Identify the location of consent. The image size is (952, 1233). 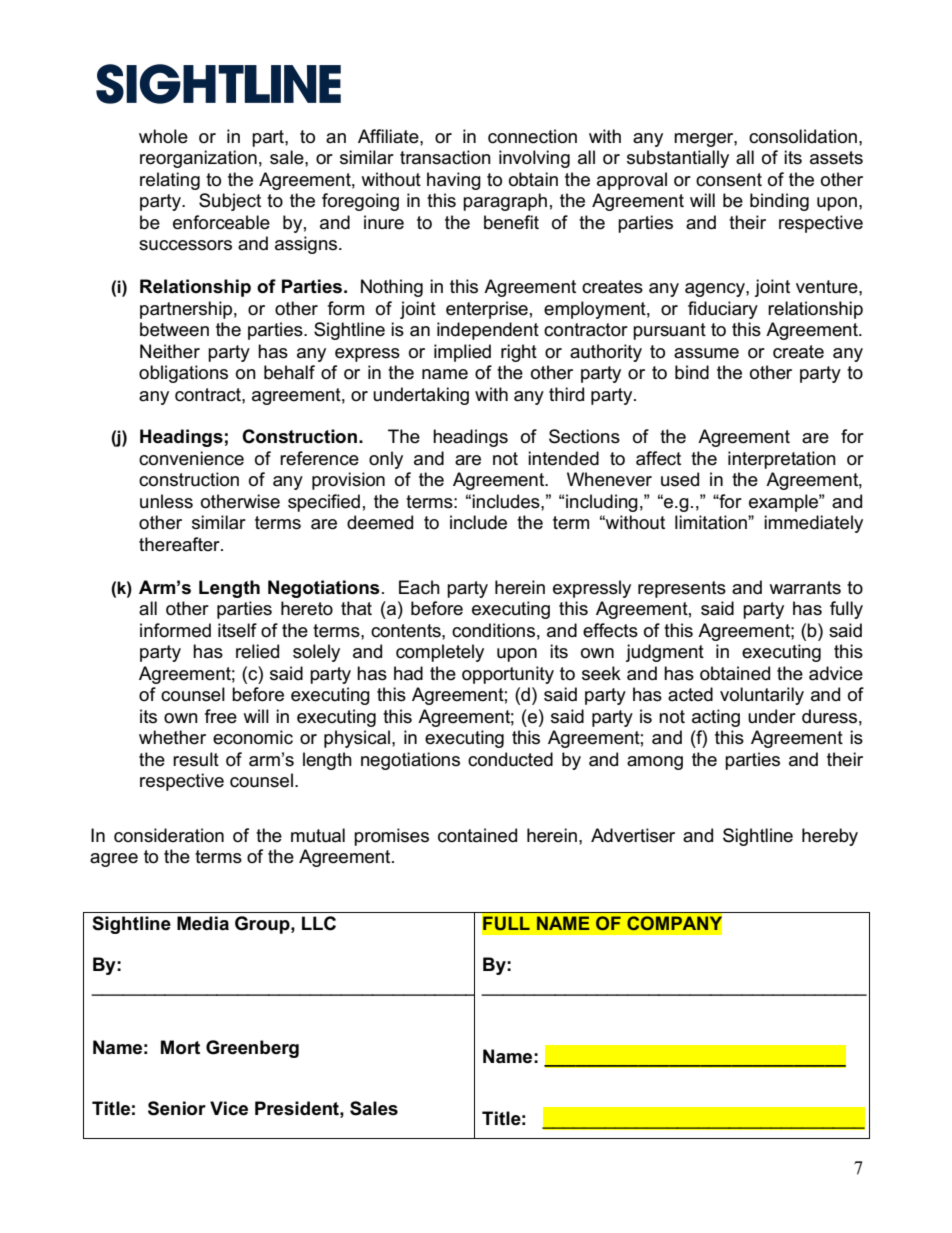
(729, 180).
